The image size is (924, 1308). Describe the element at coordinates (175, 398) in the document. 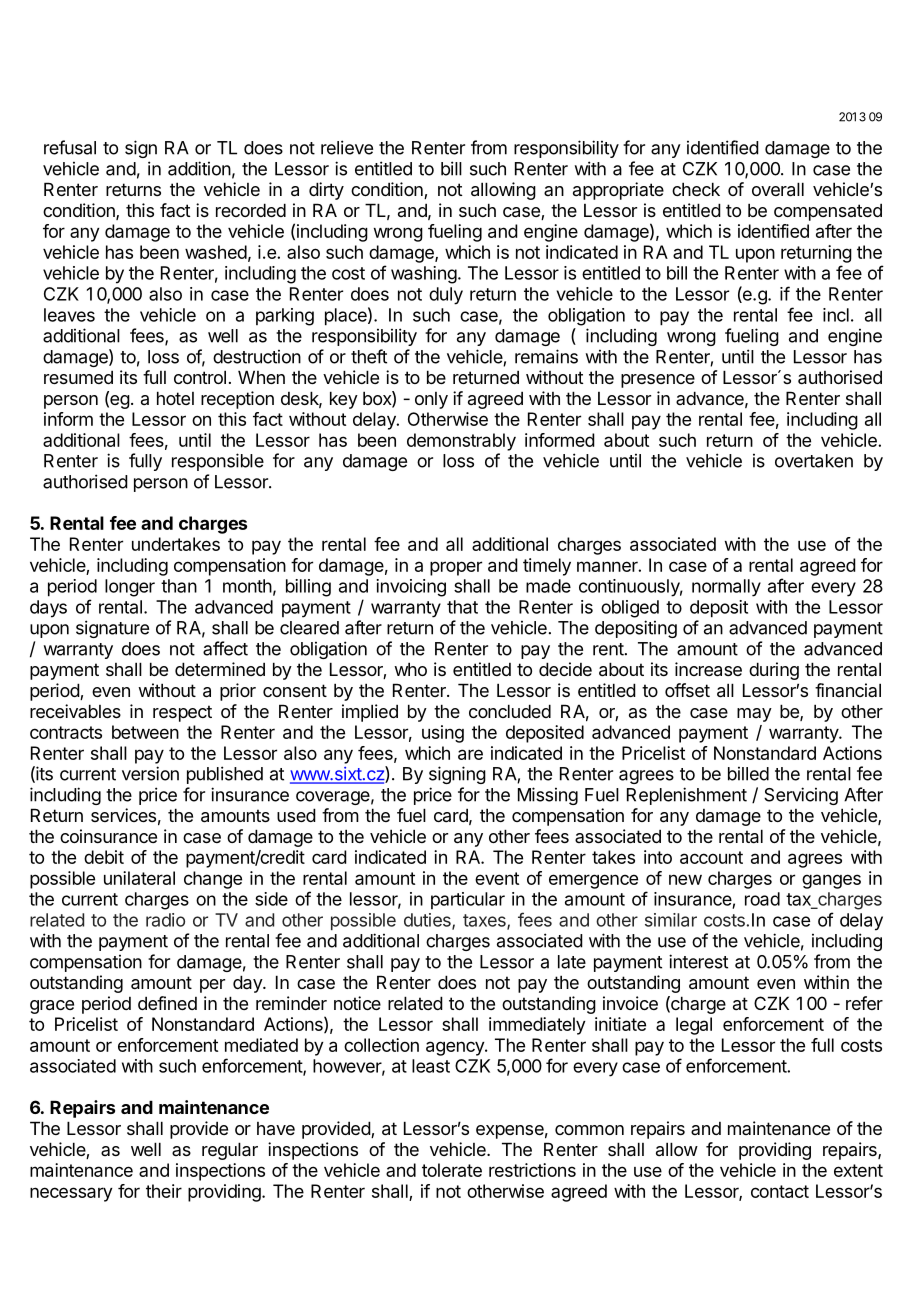

I see `hotel` at that location.
